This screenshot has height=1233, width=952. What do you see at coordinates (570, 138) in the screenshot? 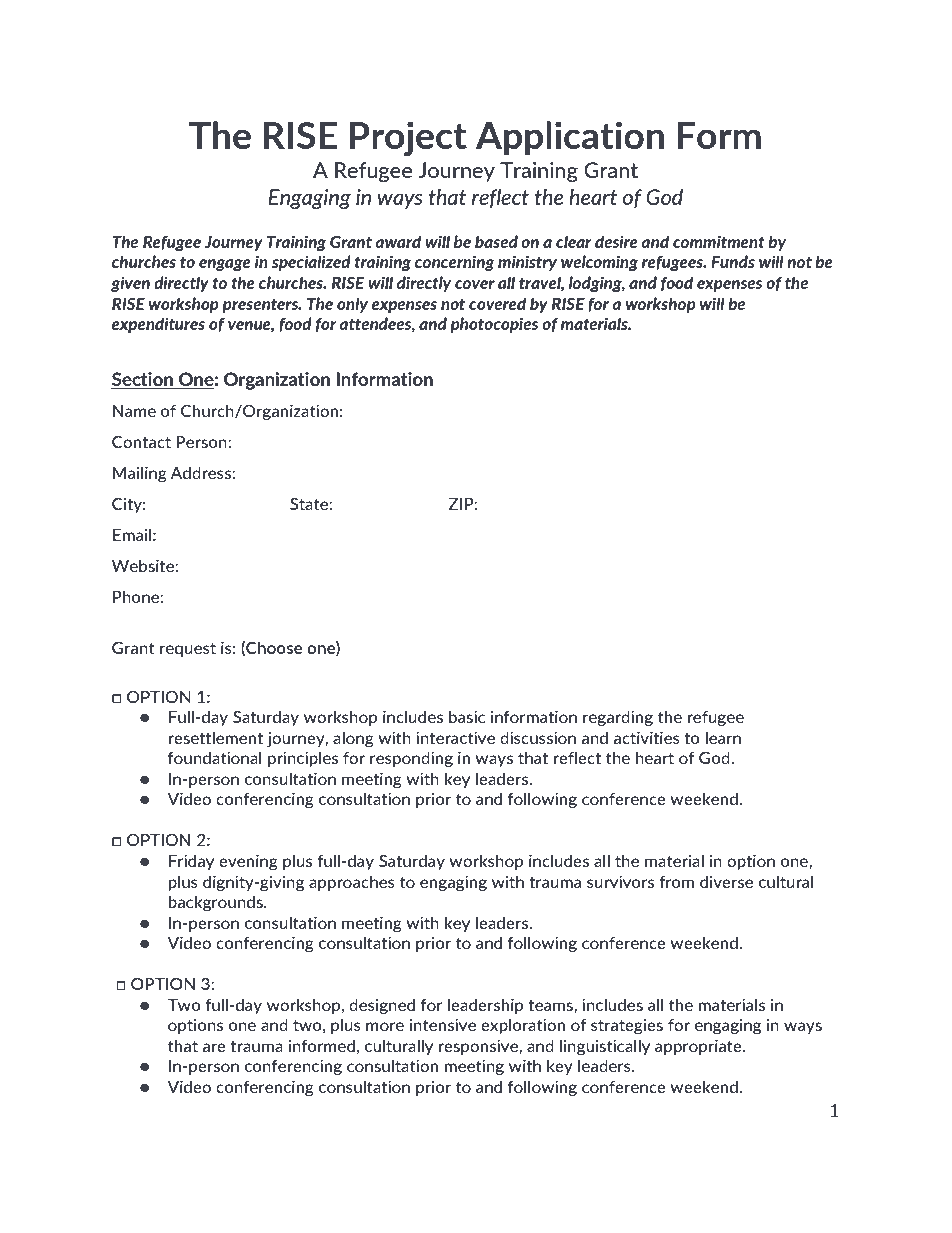
I see `Application` at bounding box center [570, 138].
